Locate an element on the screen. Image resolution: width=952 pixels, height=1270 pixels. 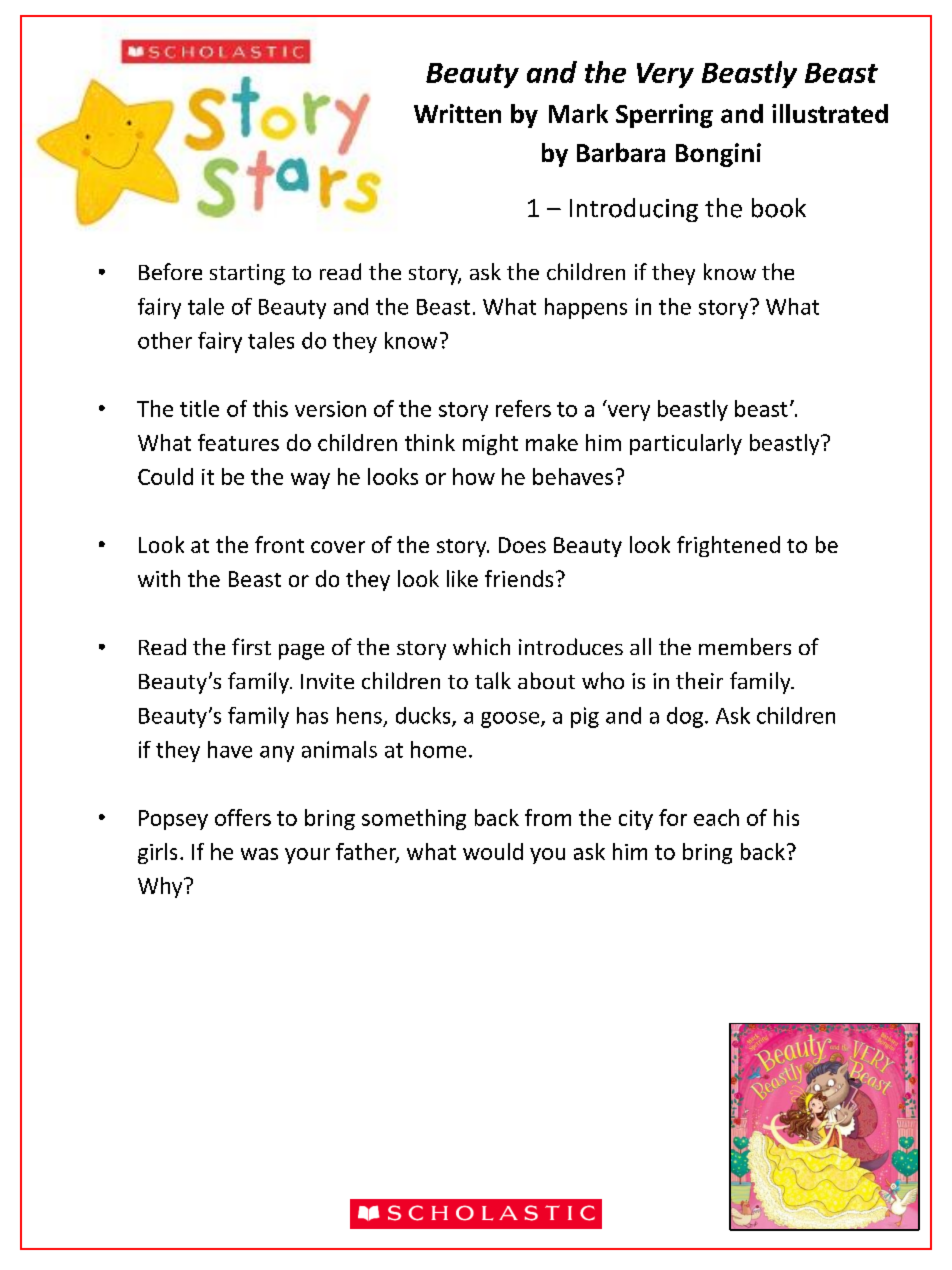
was is located at coordinates (259, 854).
